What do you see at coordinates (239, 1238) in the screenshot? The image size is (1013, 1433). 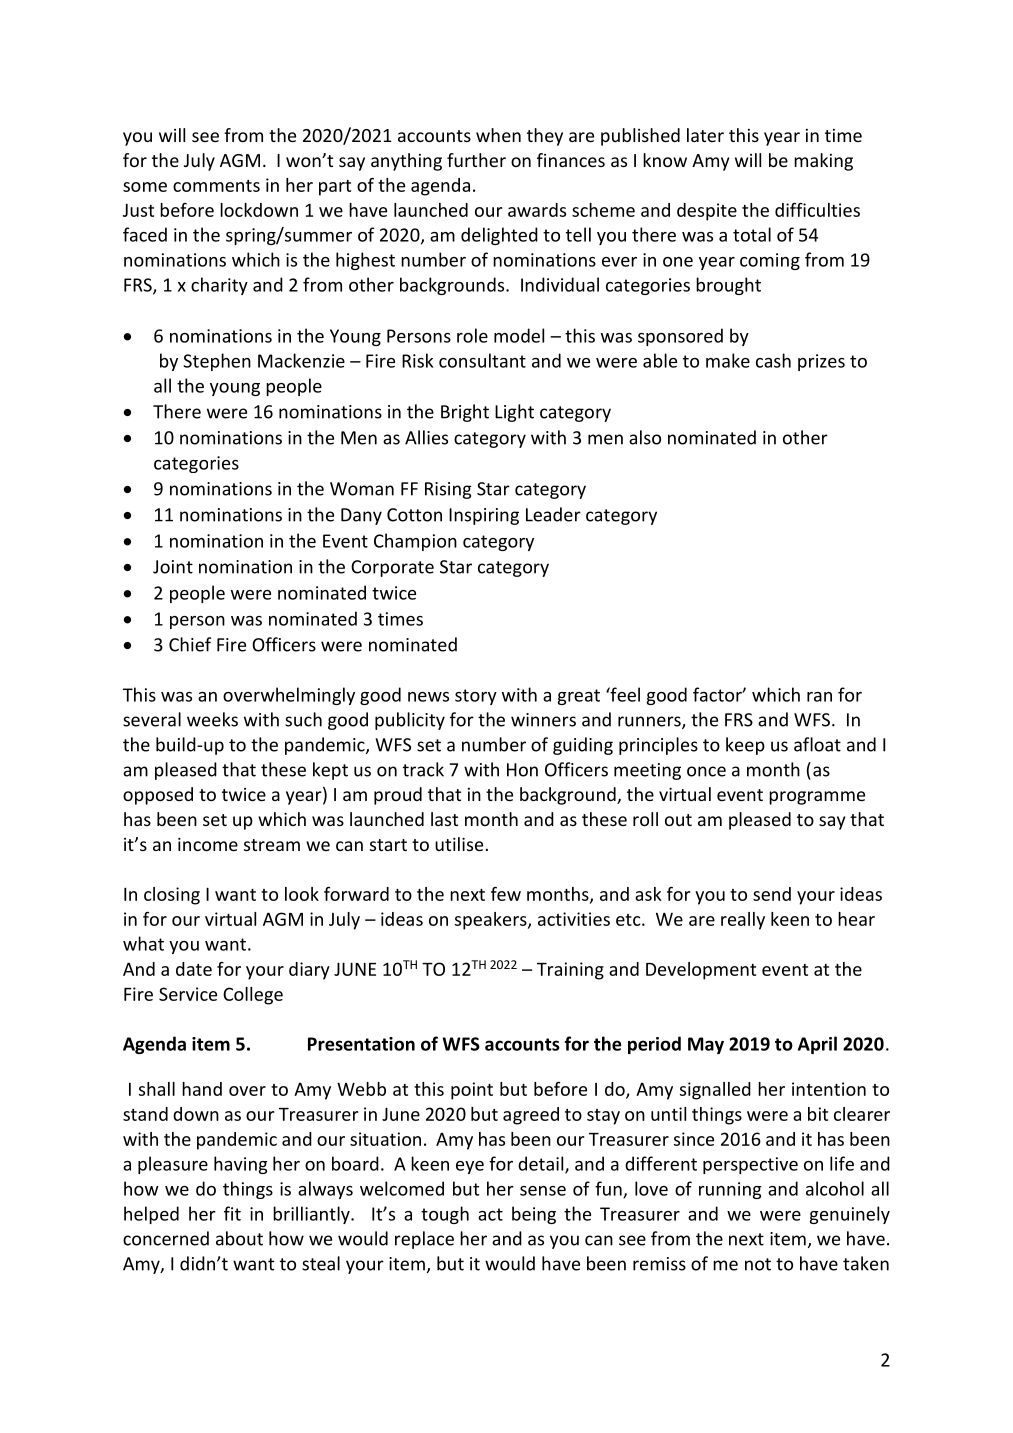 I see `about` at bounding box center [239, 1238].
